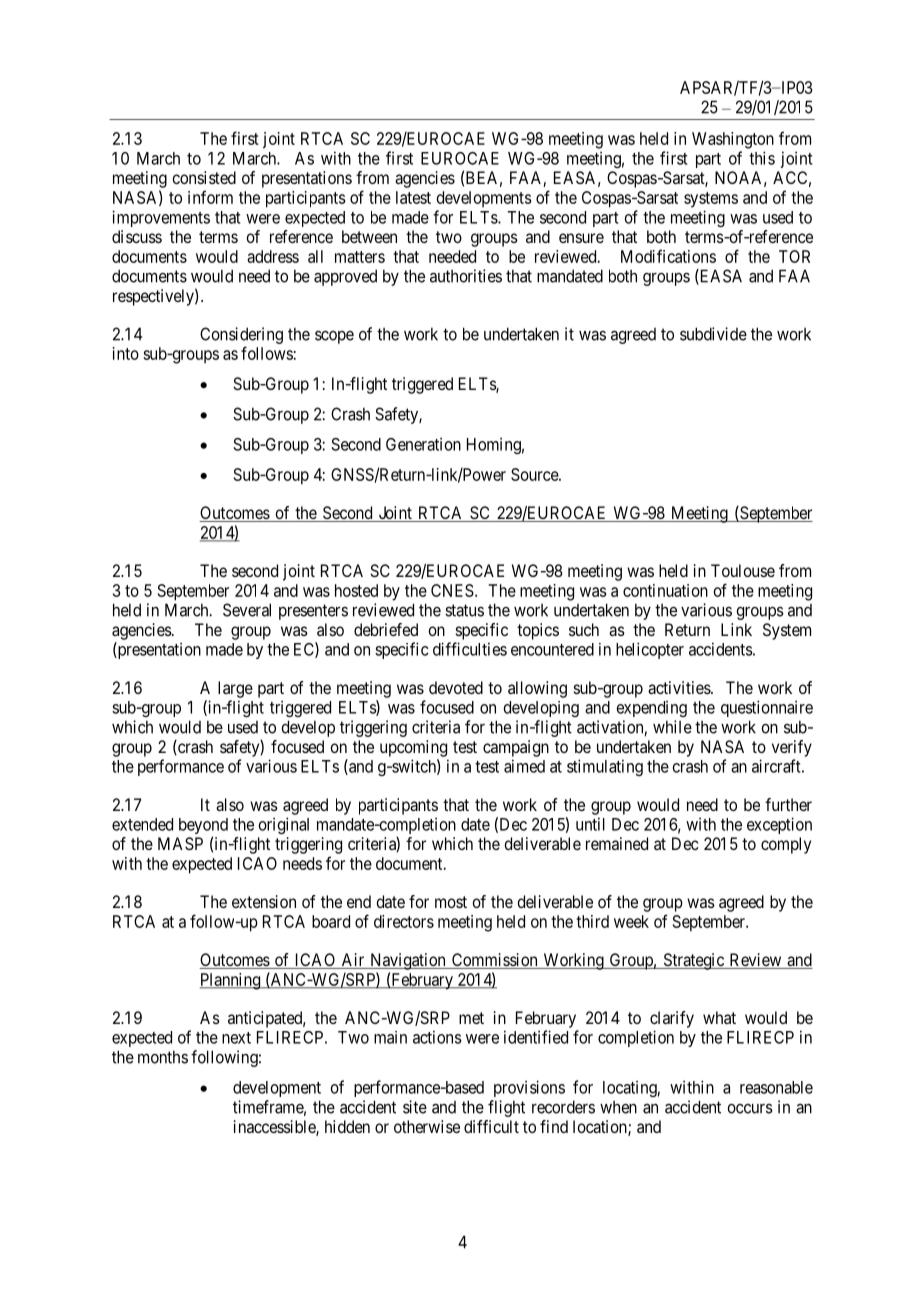 This screenshot has width=924, height=1308. Describe the element at coordinates (369, 236) in the screenshot. I see `between` at that location.
